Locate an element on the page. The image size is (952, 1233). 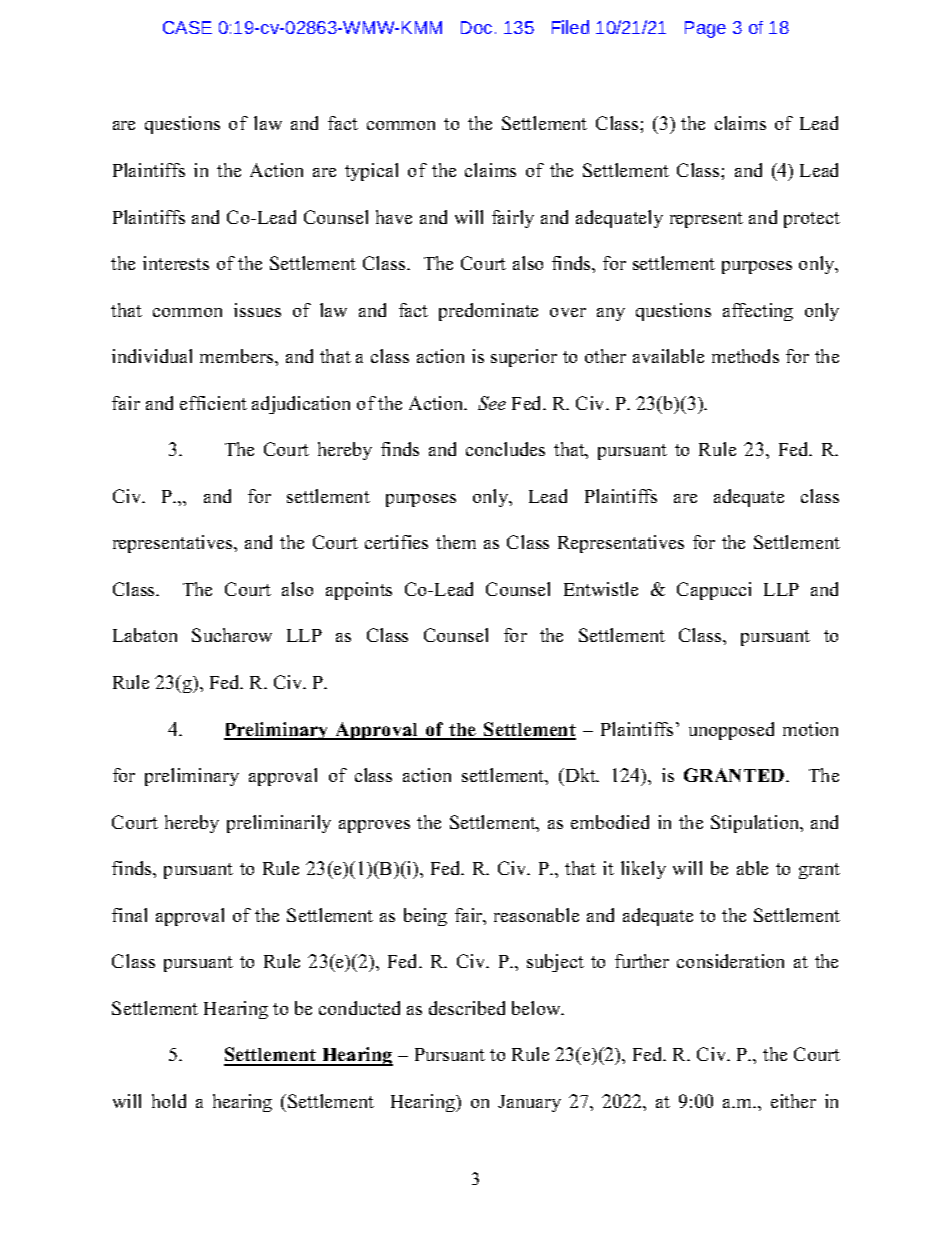
January is located at coordinates (529, 1103).
